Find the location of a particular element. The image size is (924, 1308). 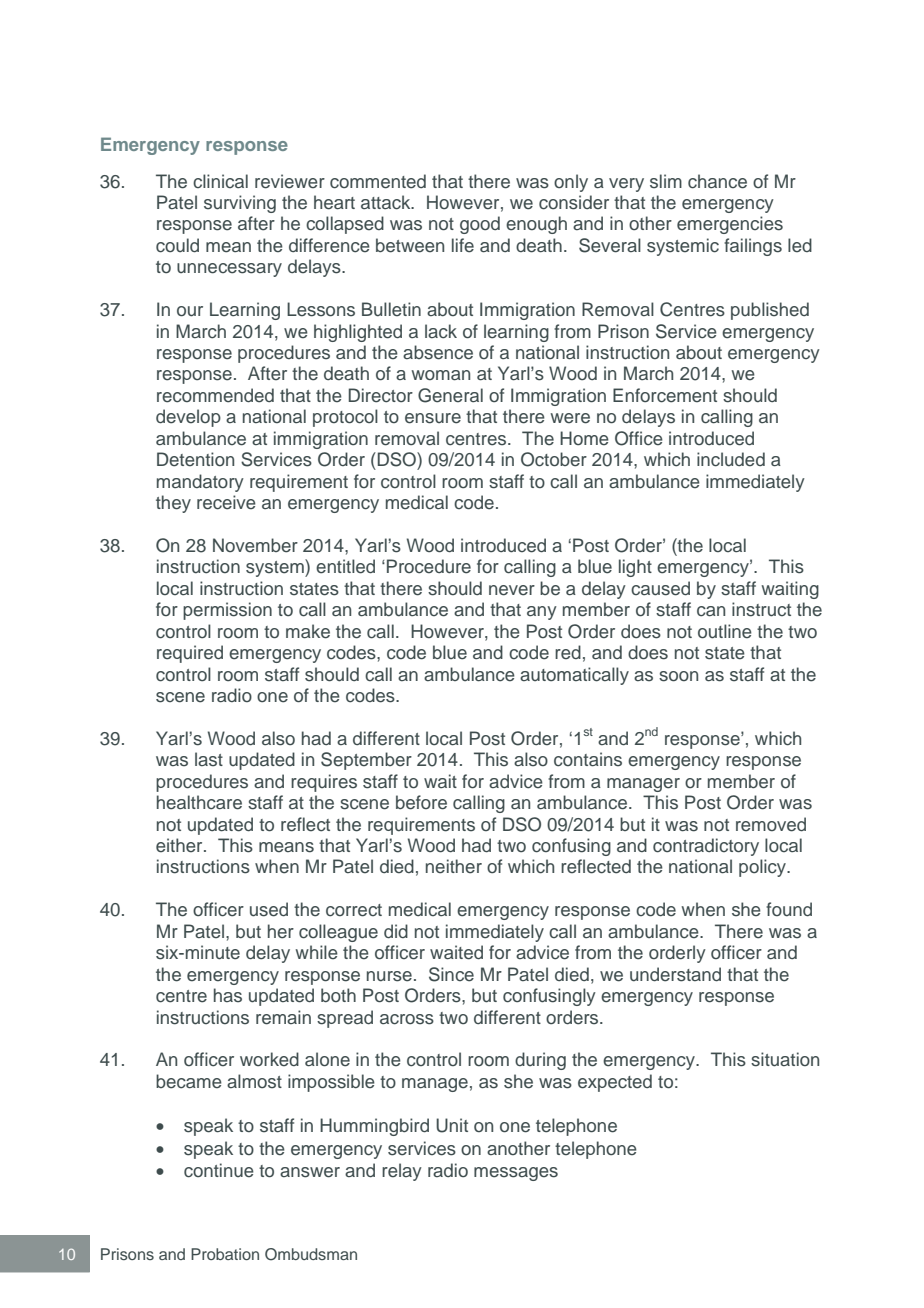

surviving is located at coordinates (240, 204).
